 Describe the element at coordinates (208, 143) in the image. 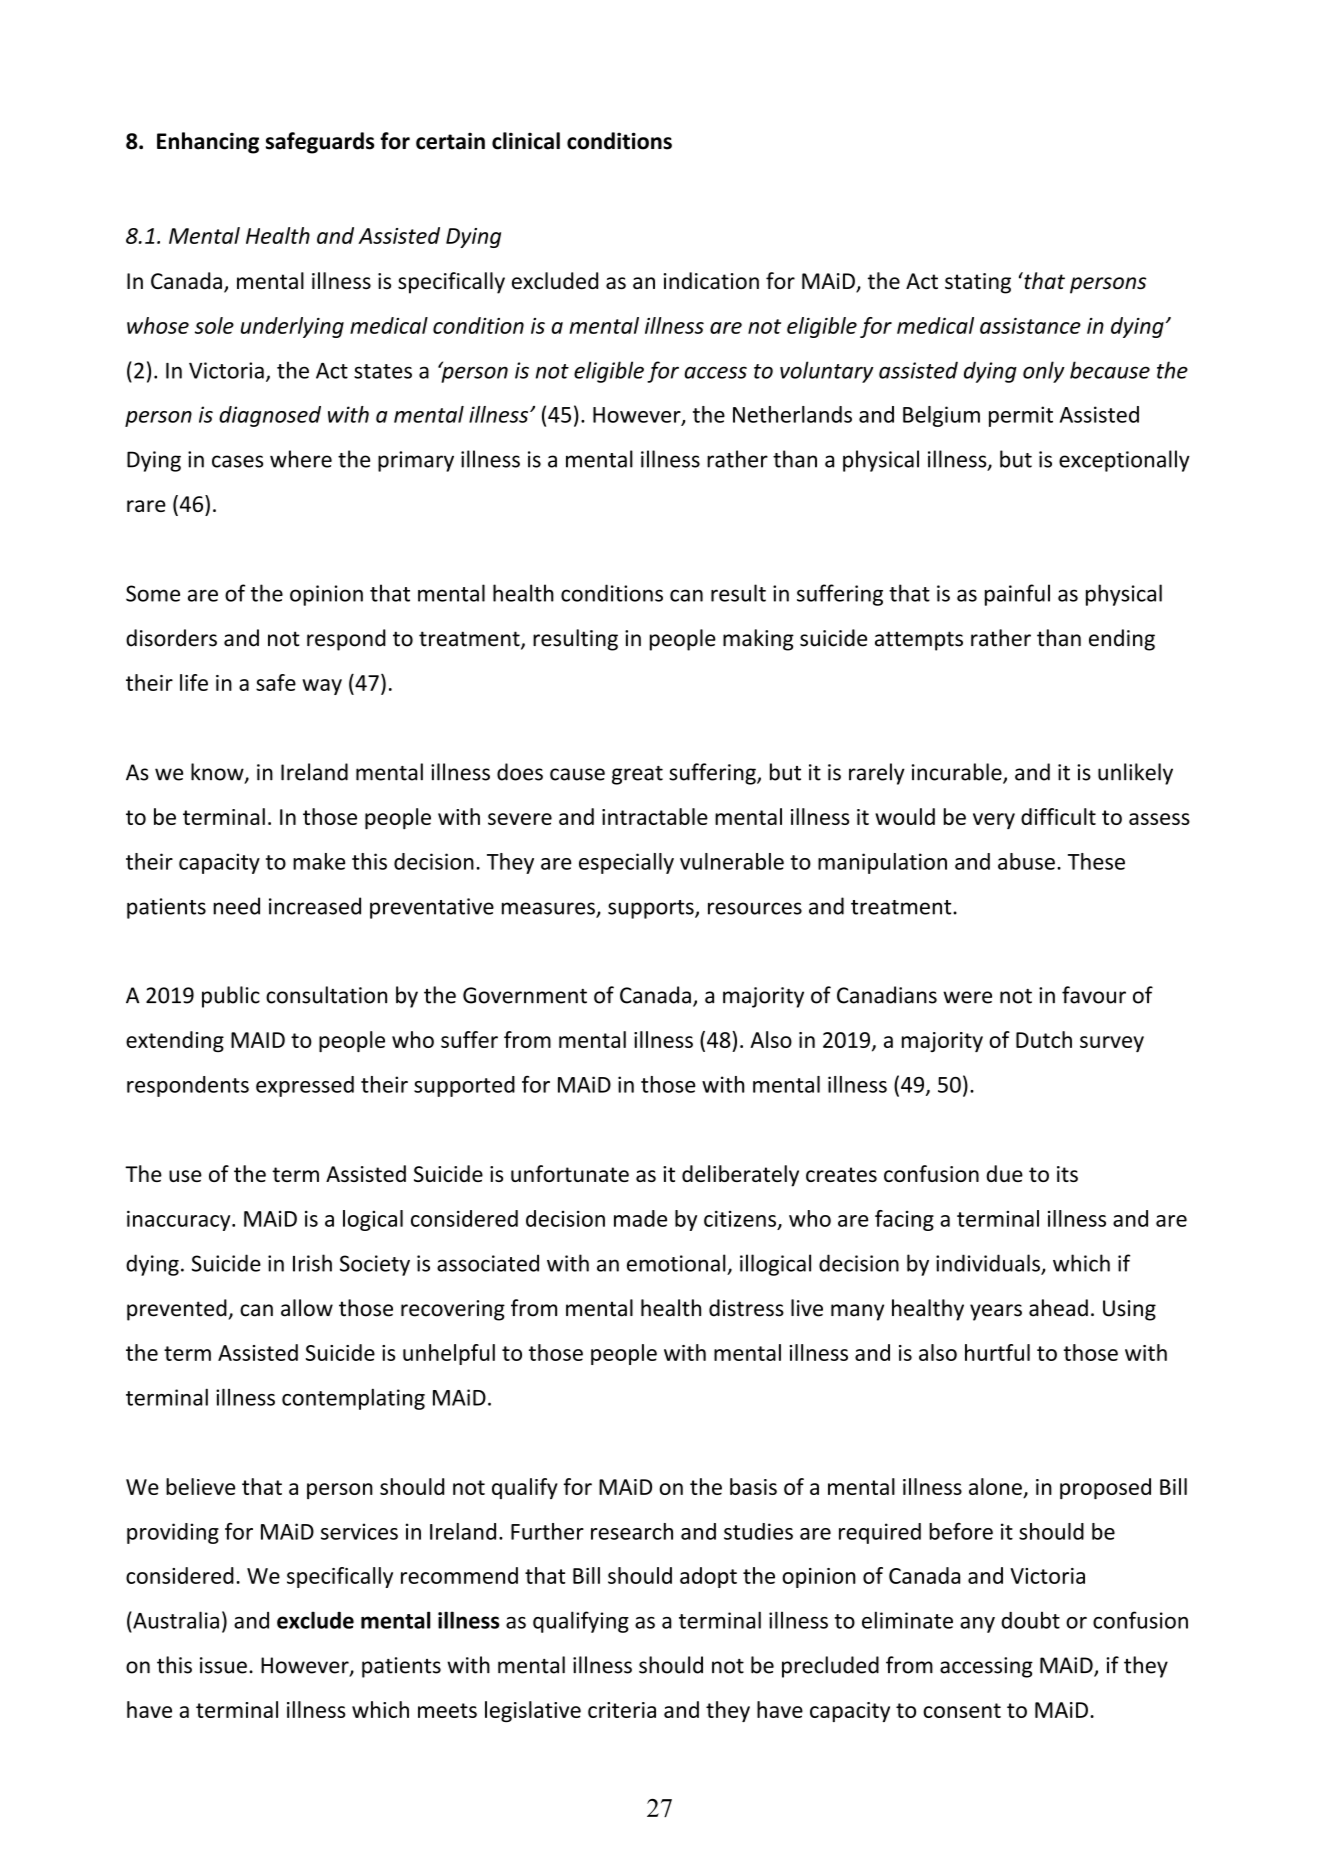

I see `Enhancing` at that location.
